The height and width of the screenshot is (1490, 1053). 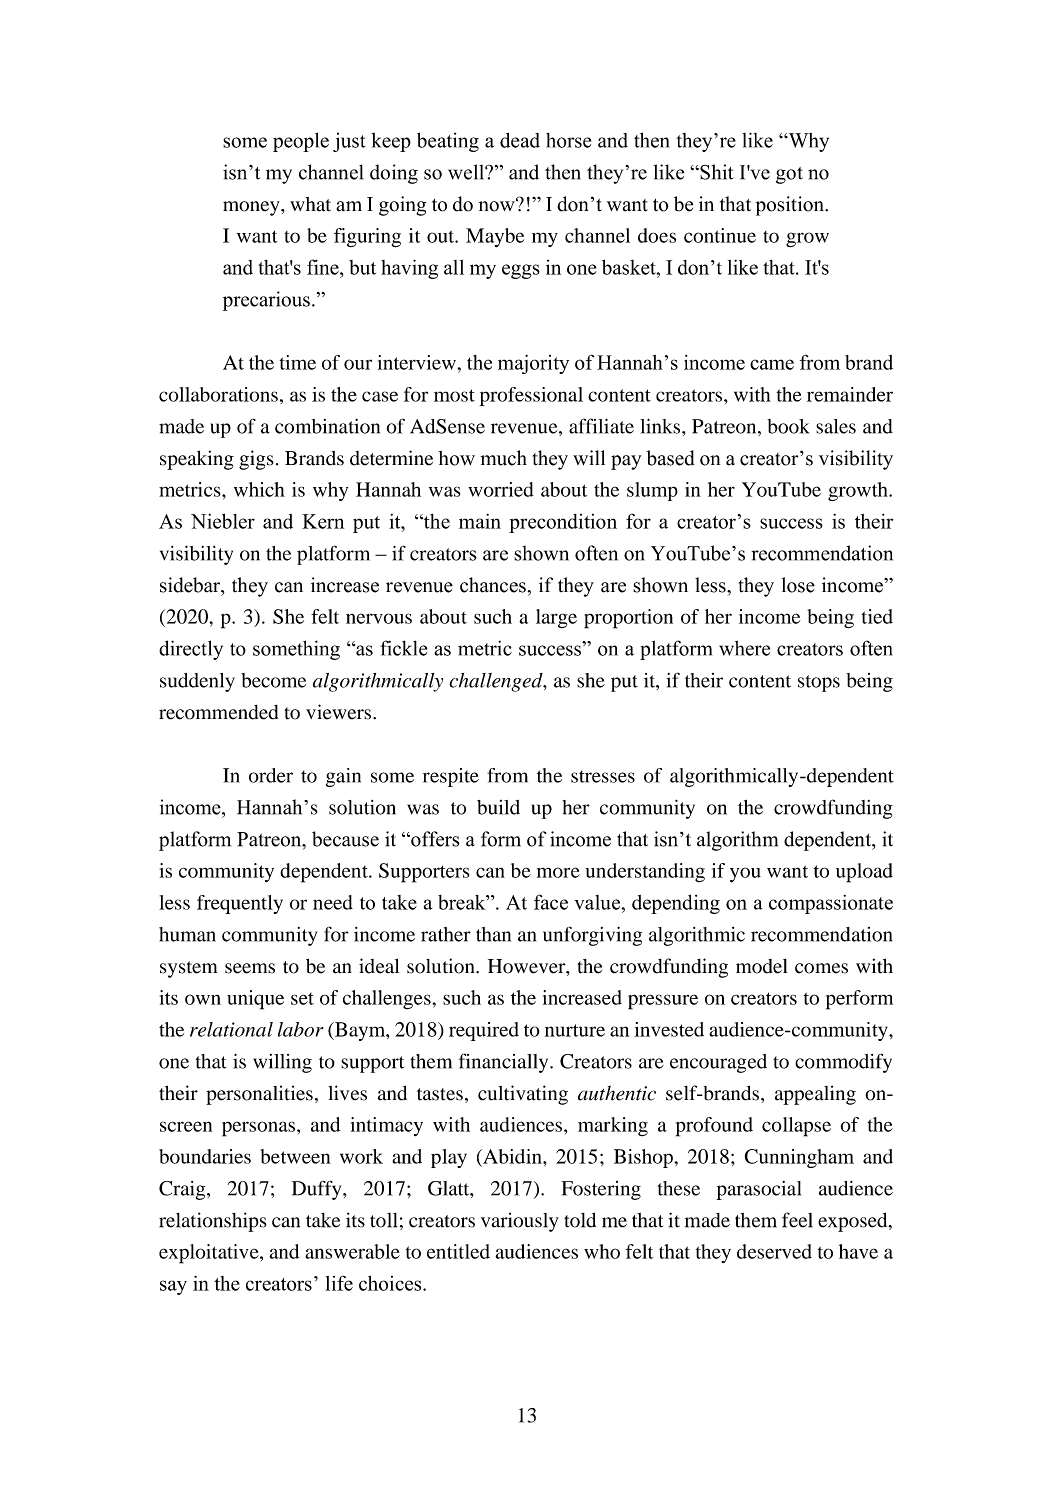 I want to click on stops, so click(x=819, y=683).
